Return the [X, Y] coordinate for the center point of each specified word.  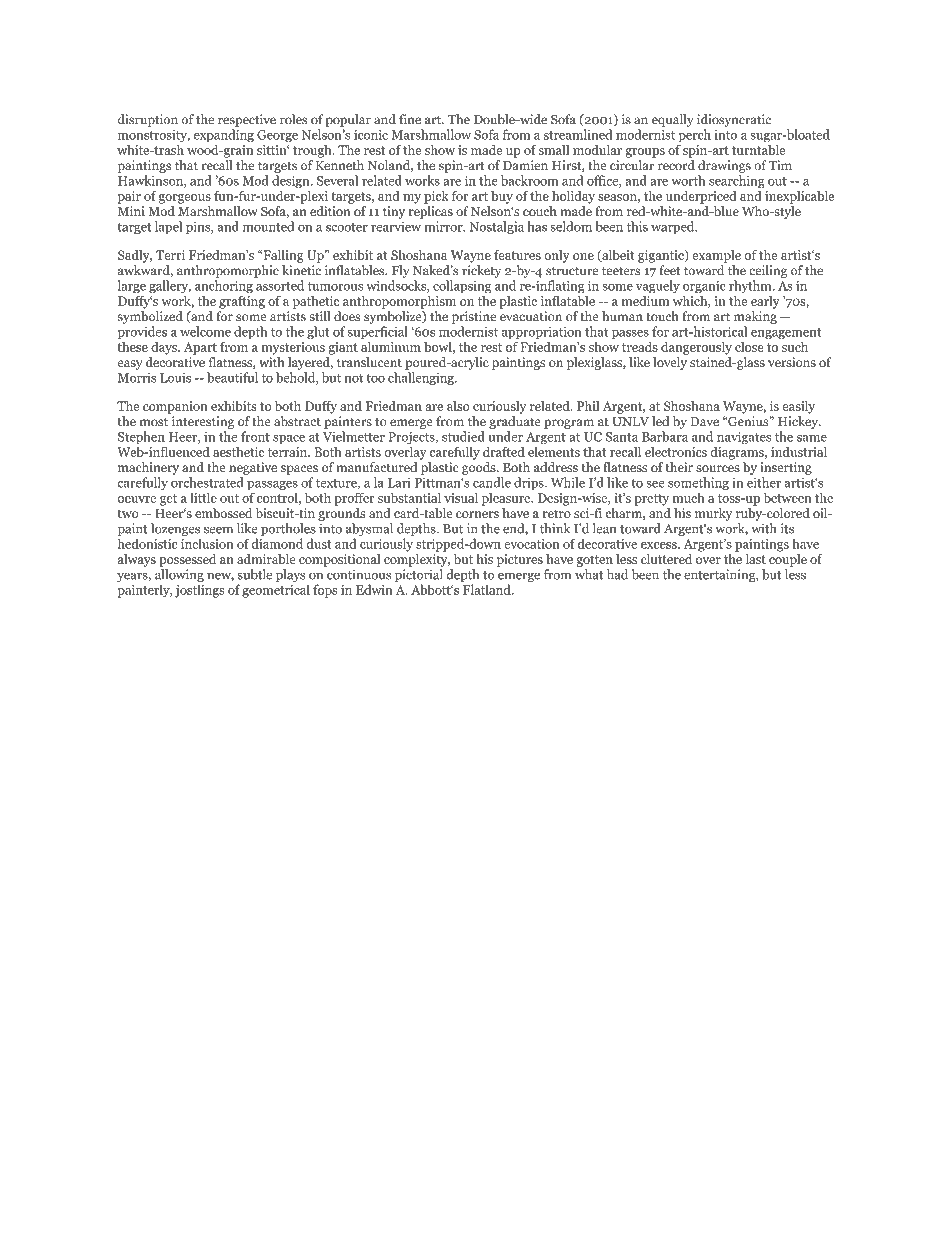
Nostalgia [496, 227]
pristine [474, 317]
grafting [242, 301]
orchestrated [207, 482]
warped [674, 227]
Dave [705, 422]
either [764, 482]
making [755, 317]
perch [695, 136]
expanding [224, 136]
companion [175, 407]
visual [461, 497]
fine [410, 119]
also [458, 406]
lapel [168, 227]
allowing [179, 577]
